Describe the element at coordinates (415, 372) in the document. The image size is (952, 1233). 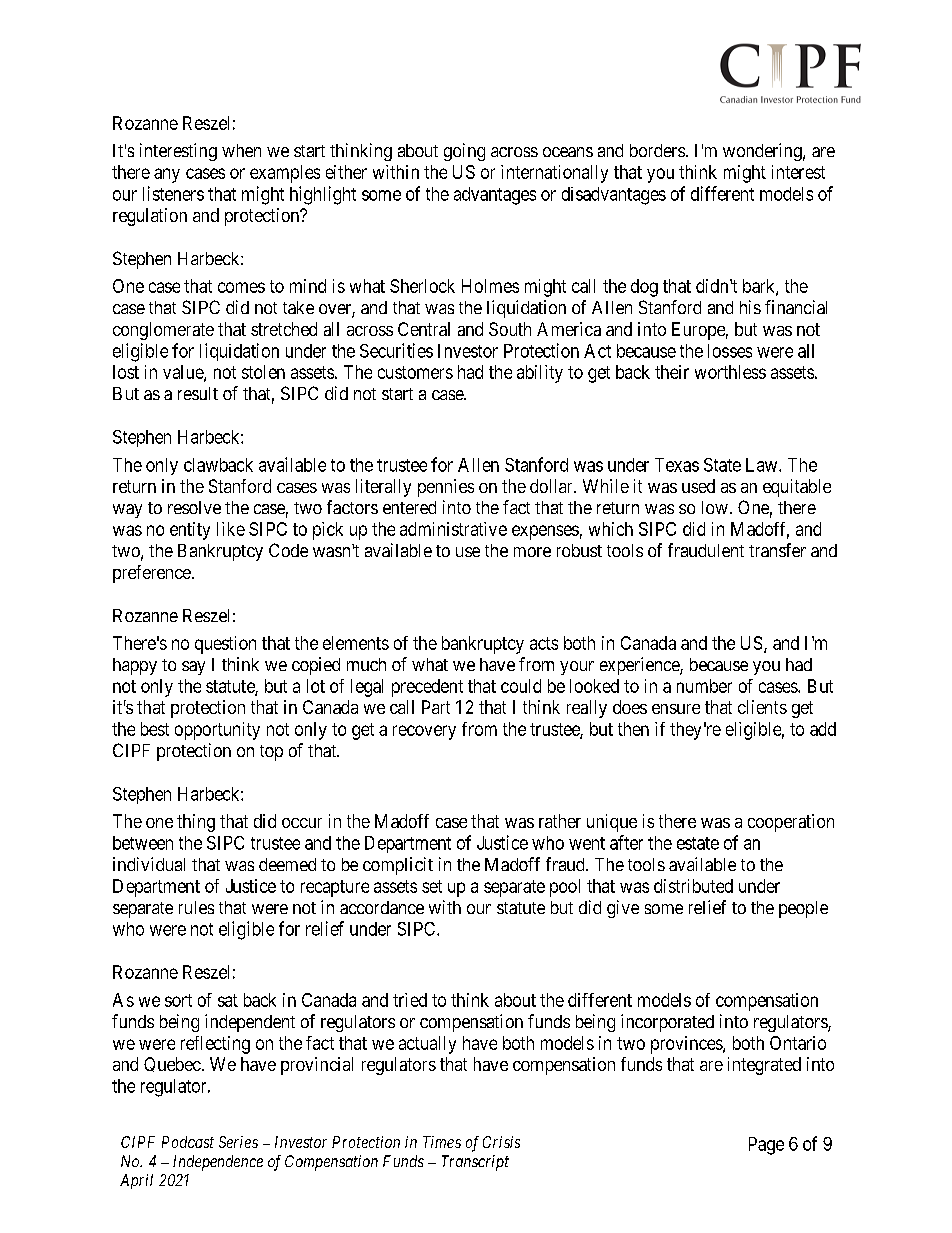
I see `customers` at that location.
